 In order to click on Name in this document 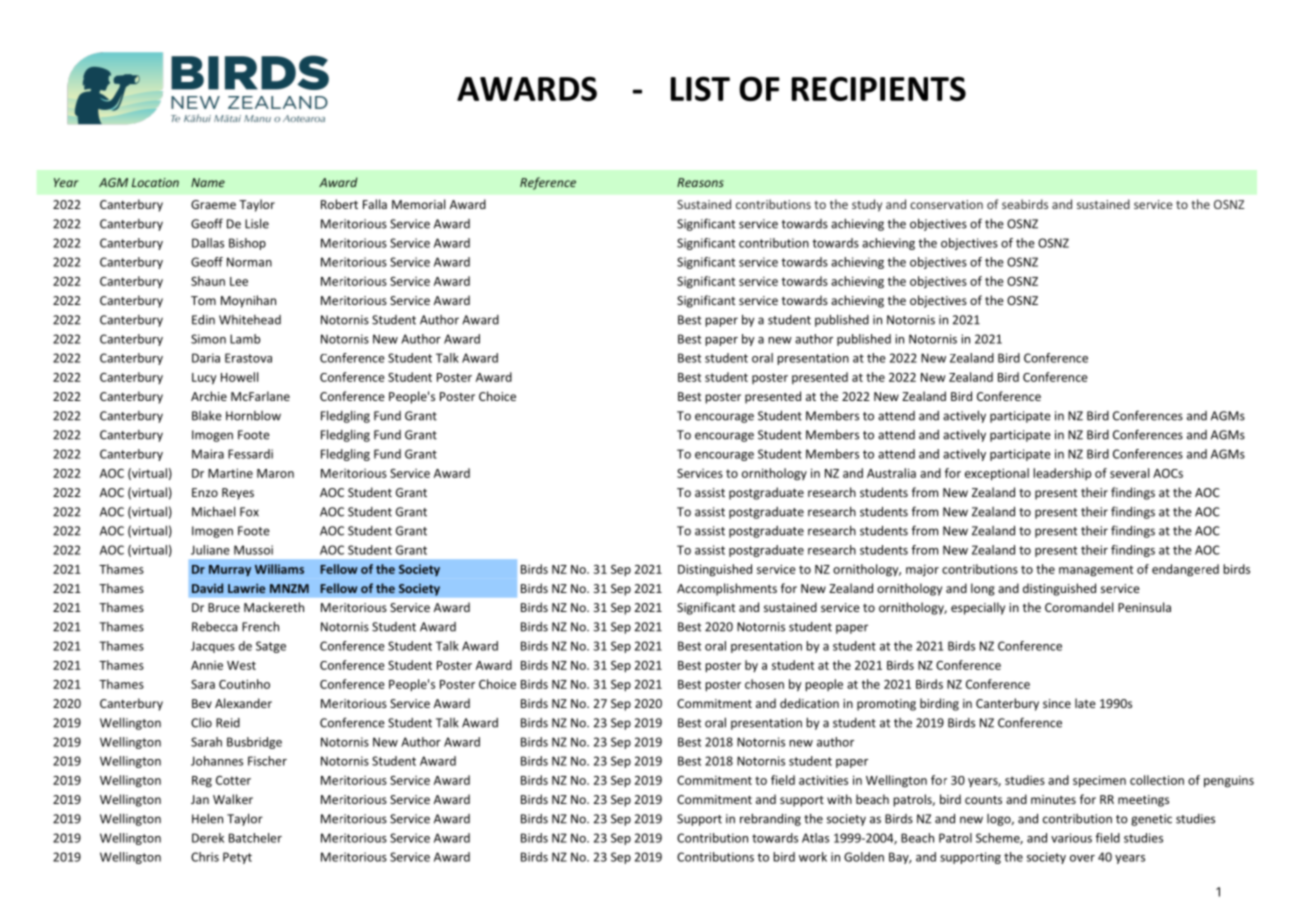, I will do `click(208, 182)`.
